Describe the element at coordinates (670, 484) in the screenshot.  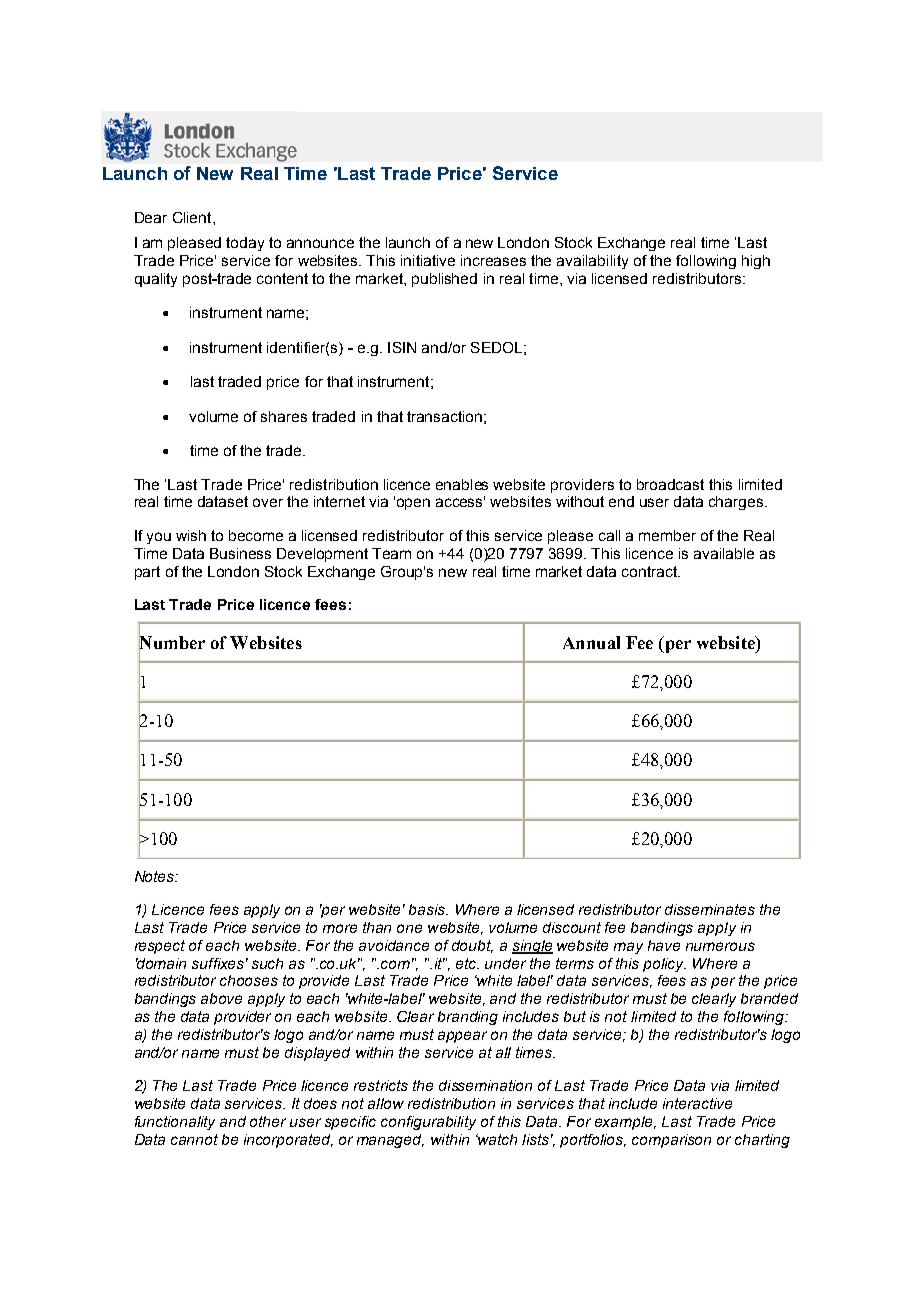
I see `broadcast` at that location.
